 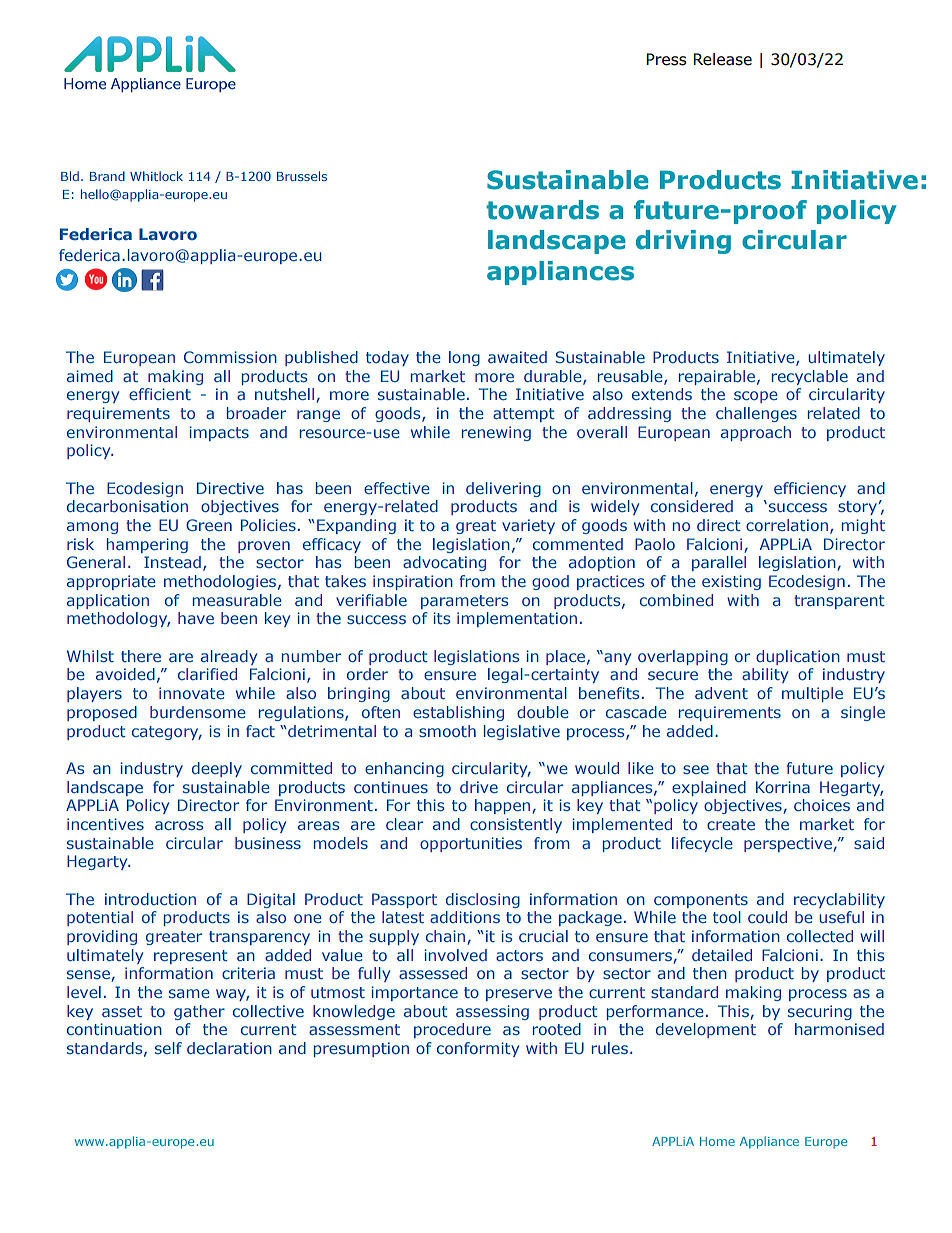 I want to click on Release, so click(x=722, y=59).
